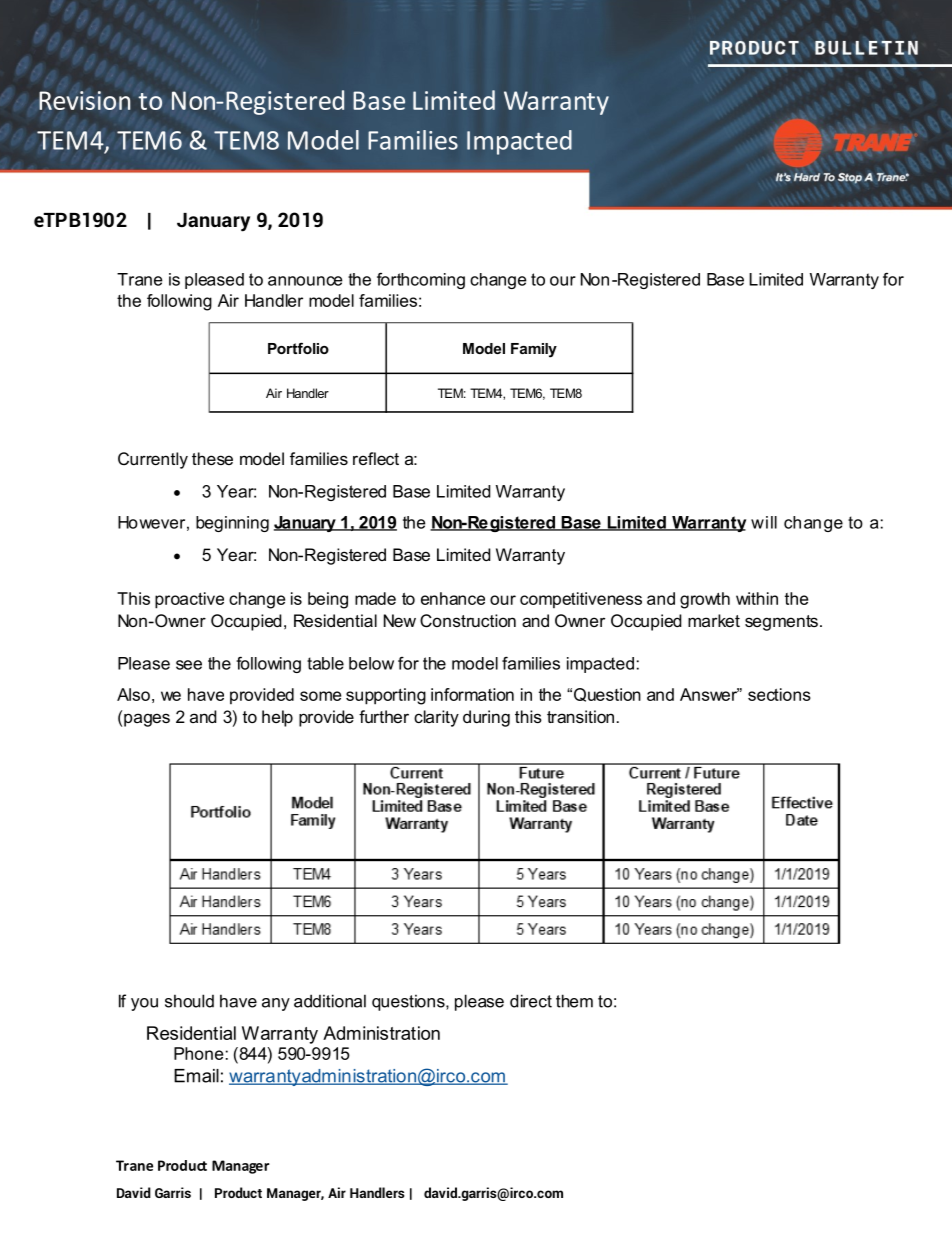  I want to click on announce, so click(305, 281).
